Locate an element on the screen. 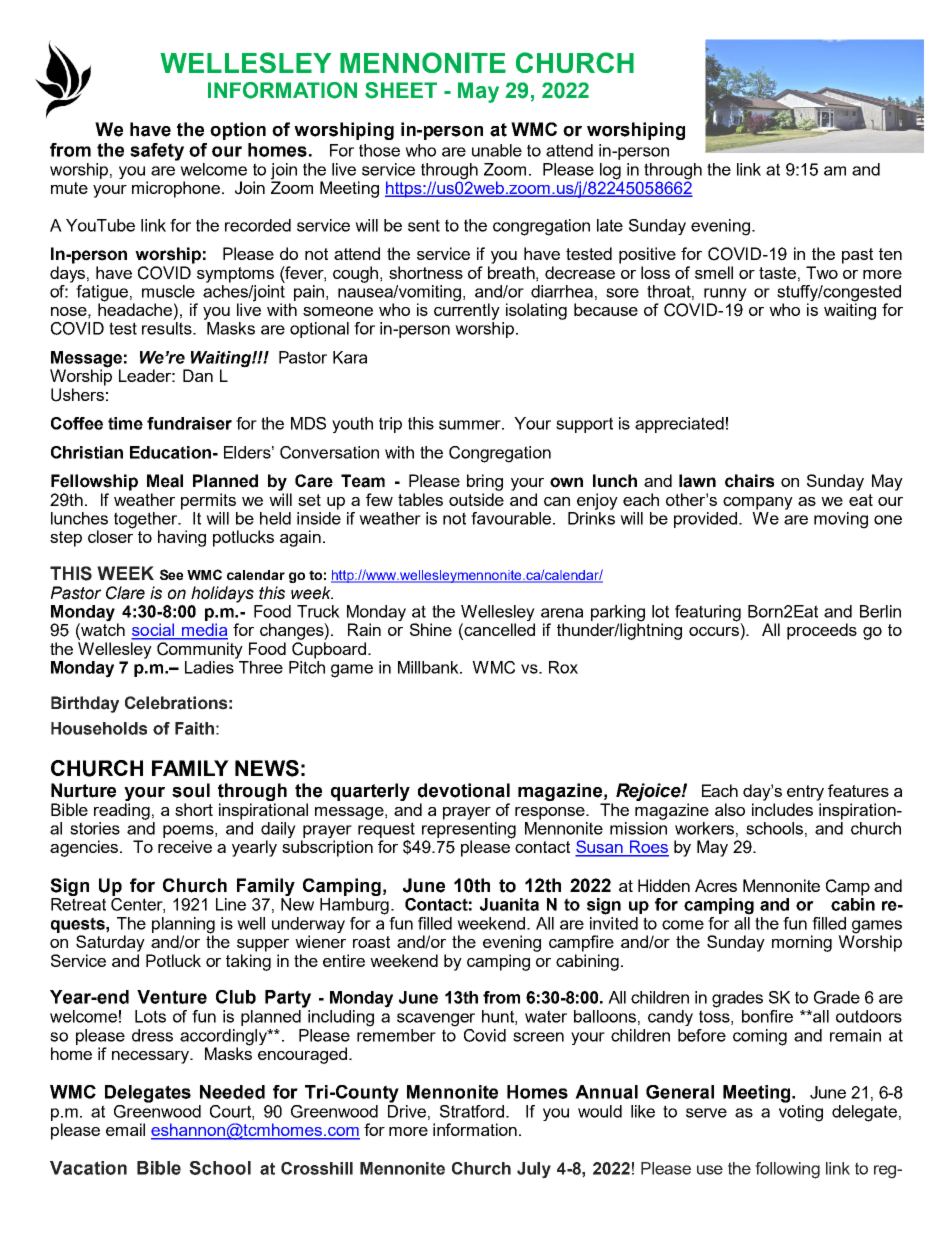 The image size is (952, 1233). Stratford is located at coordinates (472, 1111).
